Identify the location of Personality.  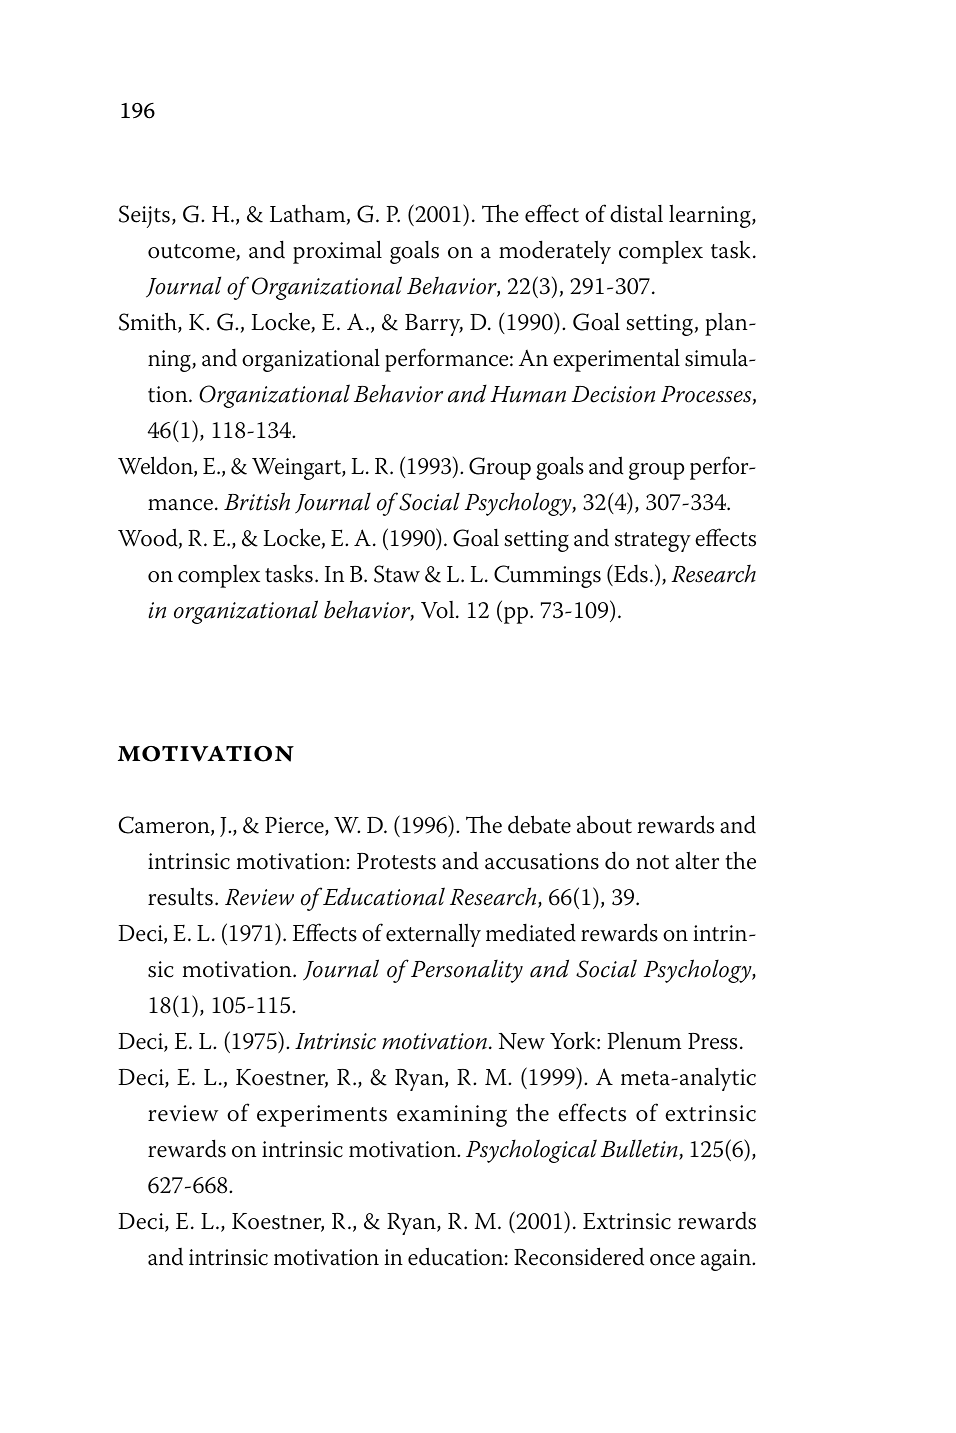
(467, 971).
